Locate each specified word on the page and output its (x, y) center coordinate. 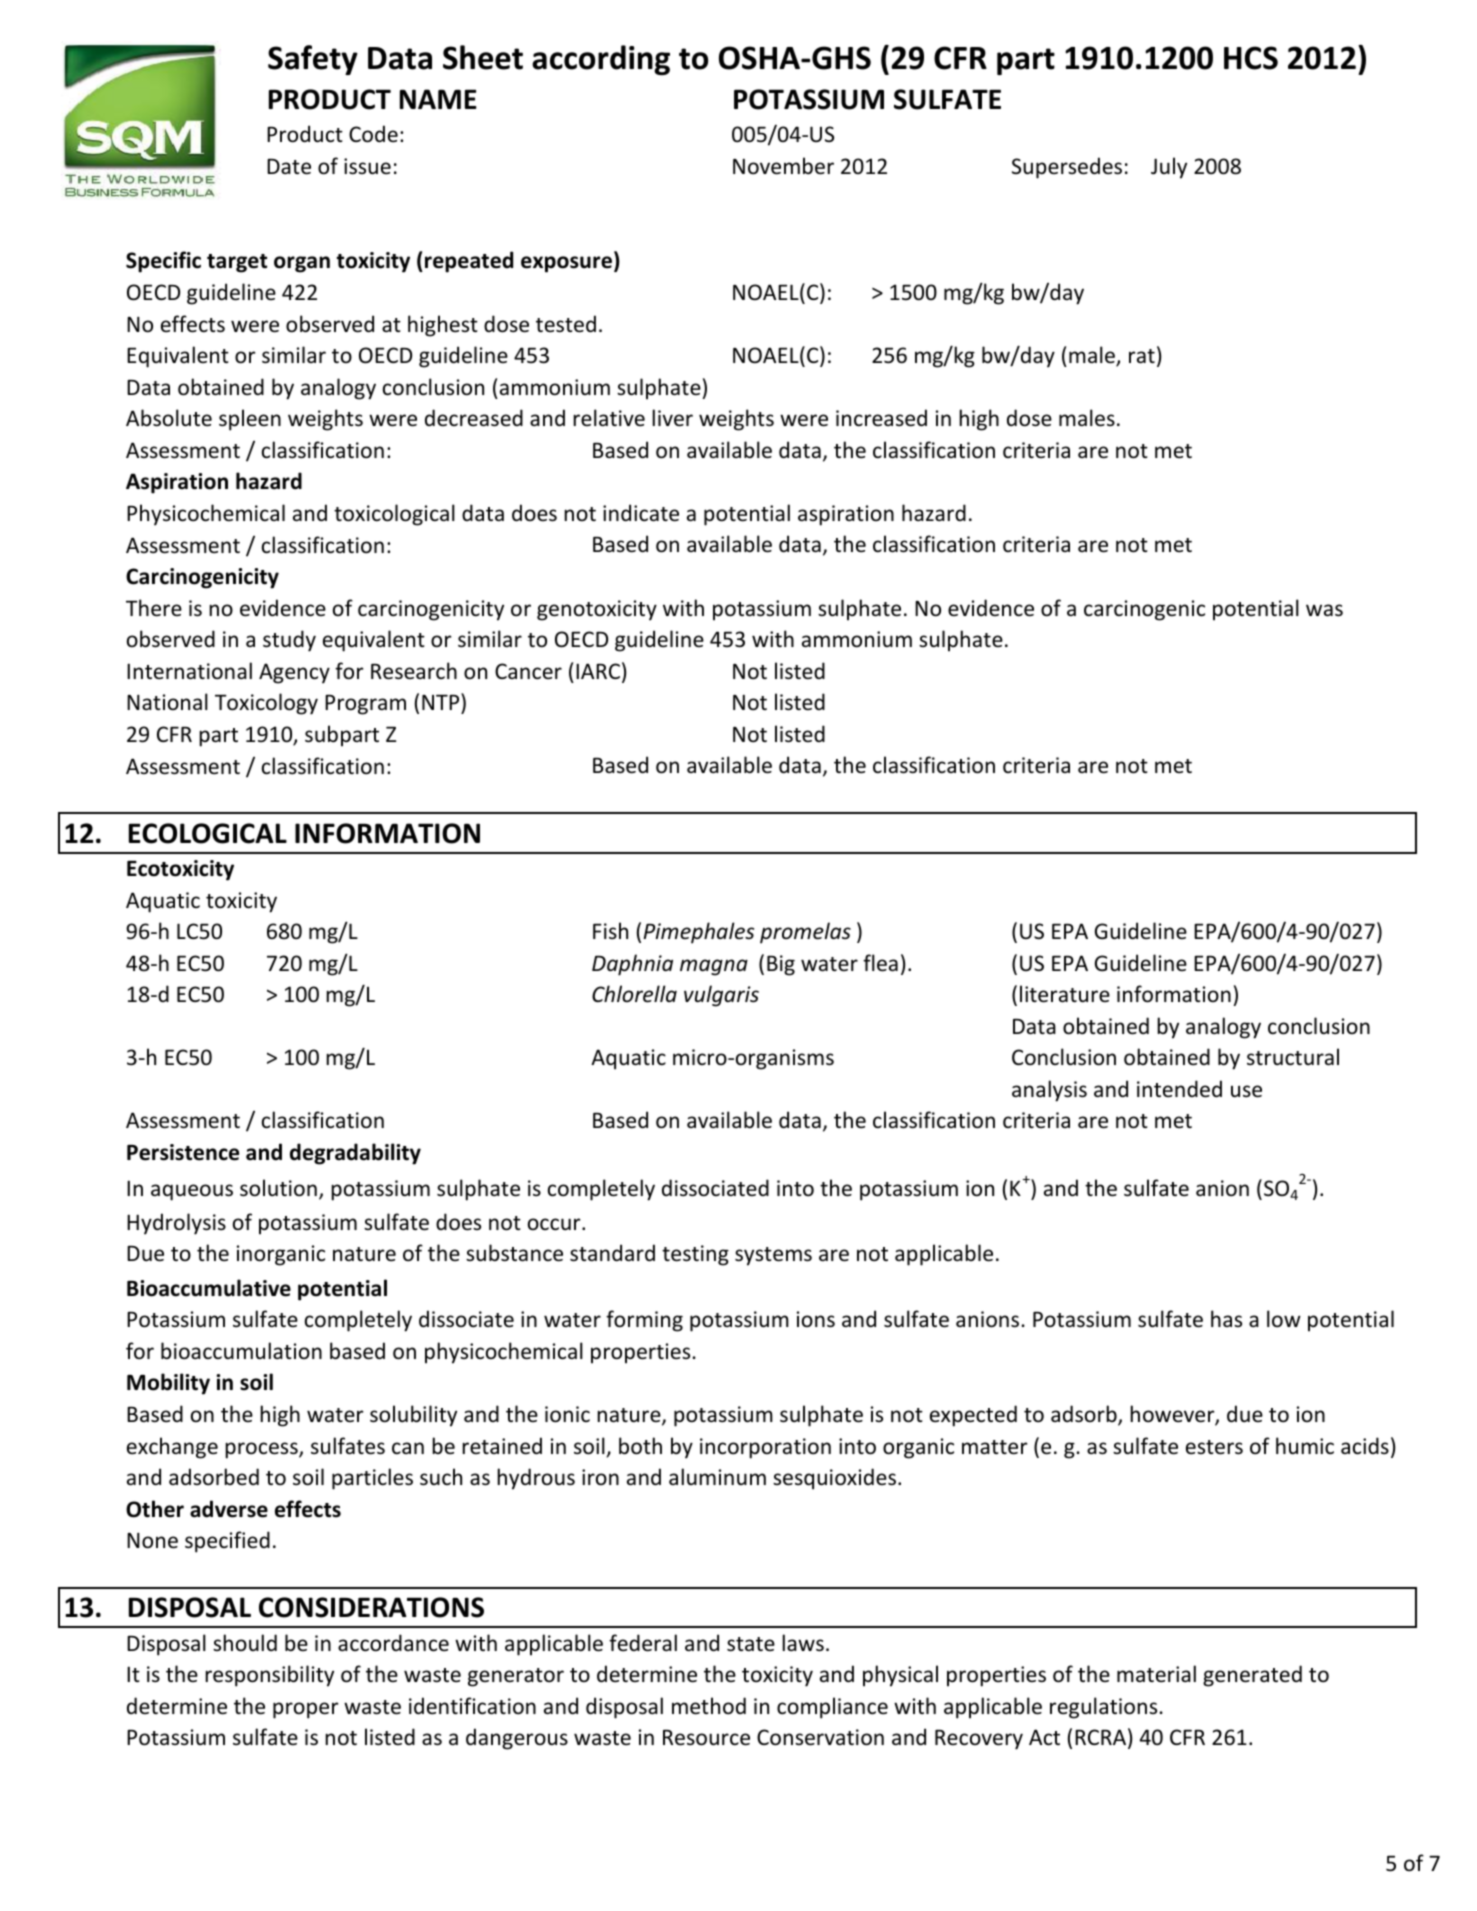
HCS (1251, 58)
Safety (313, 60)
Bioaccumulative (209, 1288)
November (783, 166)
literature (1065, 994)
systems (773, 1256)
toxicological (394, 515)
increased (881, 418)
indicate (641, 513)
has (1226, 1318)
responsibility (269, 1676)
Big (781, 965)
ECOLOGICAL (208, 833)
